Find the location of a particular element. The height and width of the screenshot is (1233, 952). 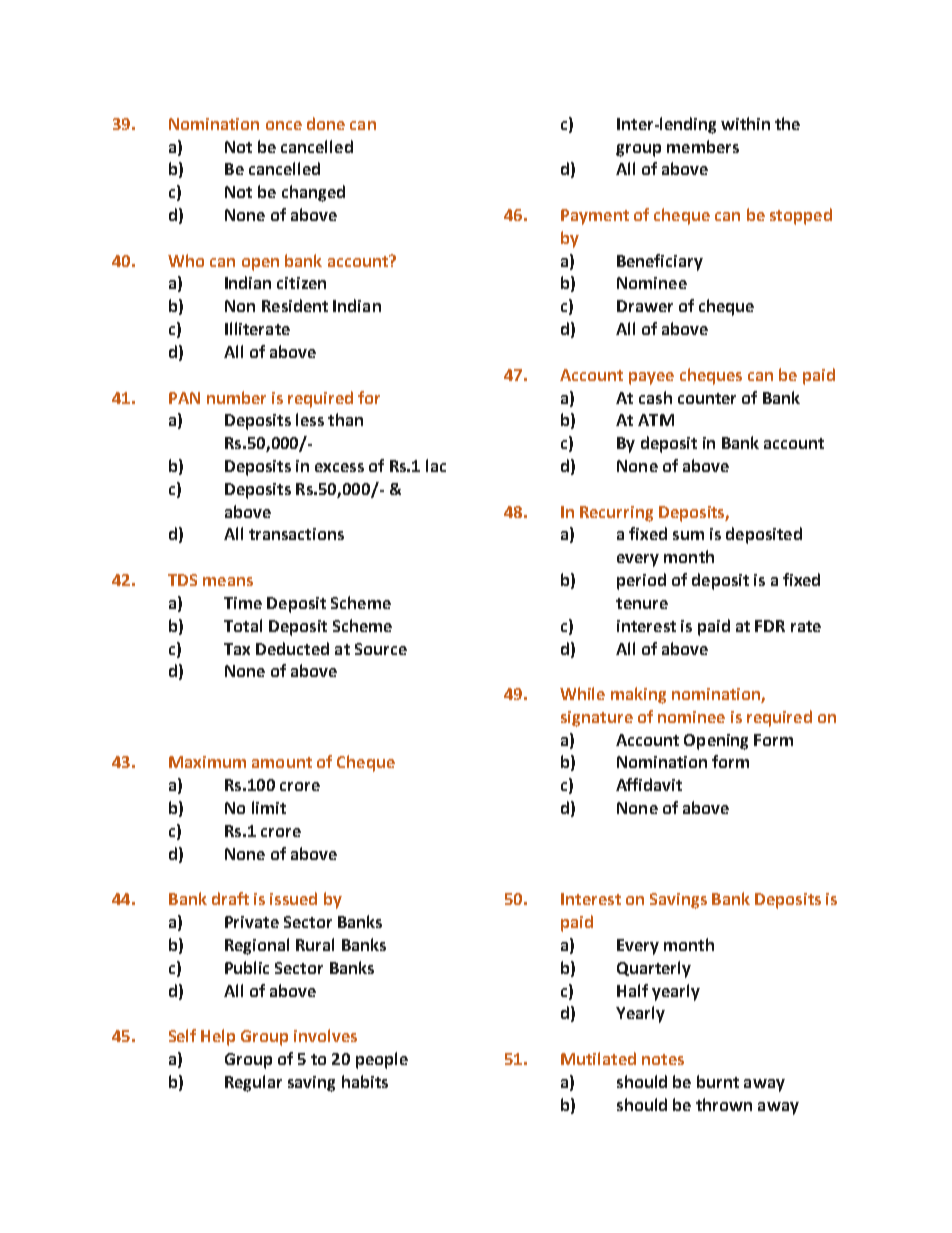

Payment is located at coordinates (595, 217).
